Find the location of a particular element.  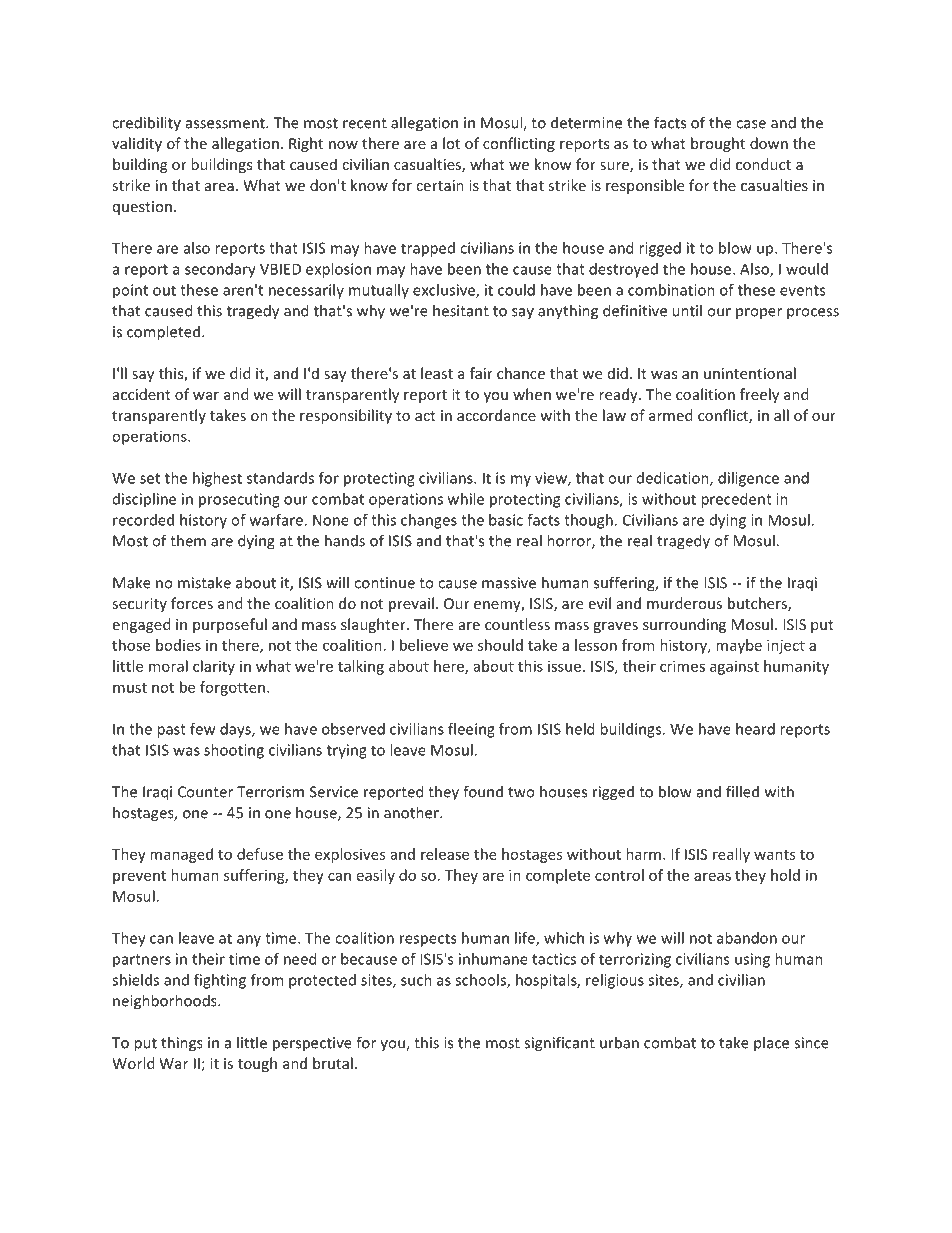

proper is located at coordinates (759, 313).
